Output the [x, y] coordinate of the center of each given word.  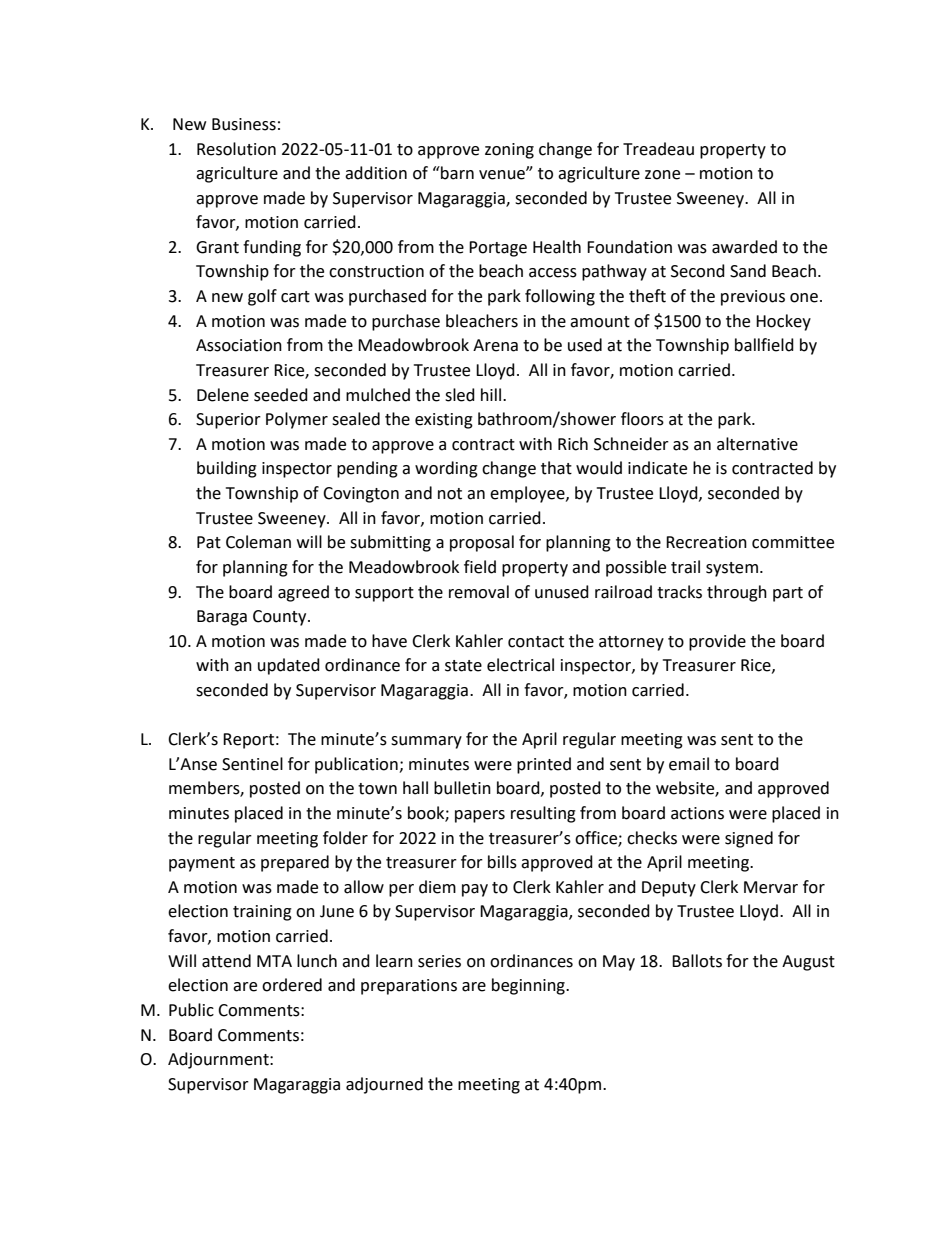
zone [662, 175]
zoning [509, 151]
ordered [292, 985]
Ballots [697, 961]
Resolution [236, 149]
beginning [529, 986]
